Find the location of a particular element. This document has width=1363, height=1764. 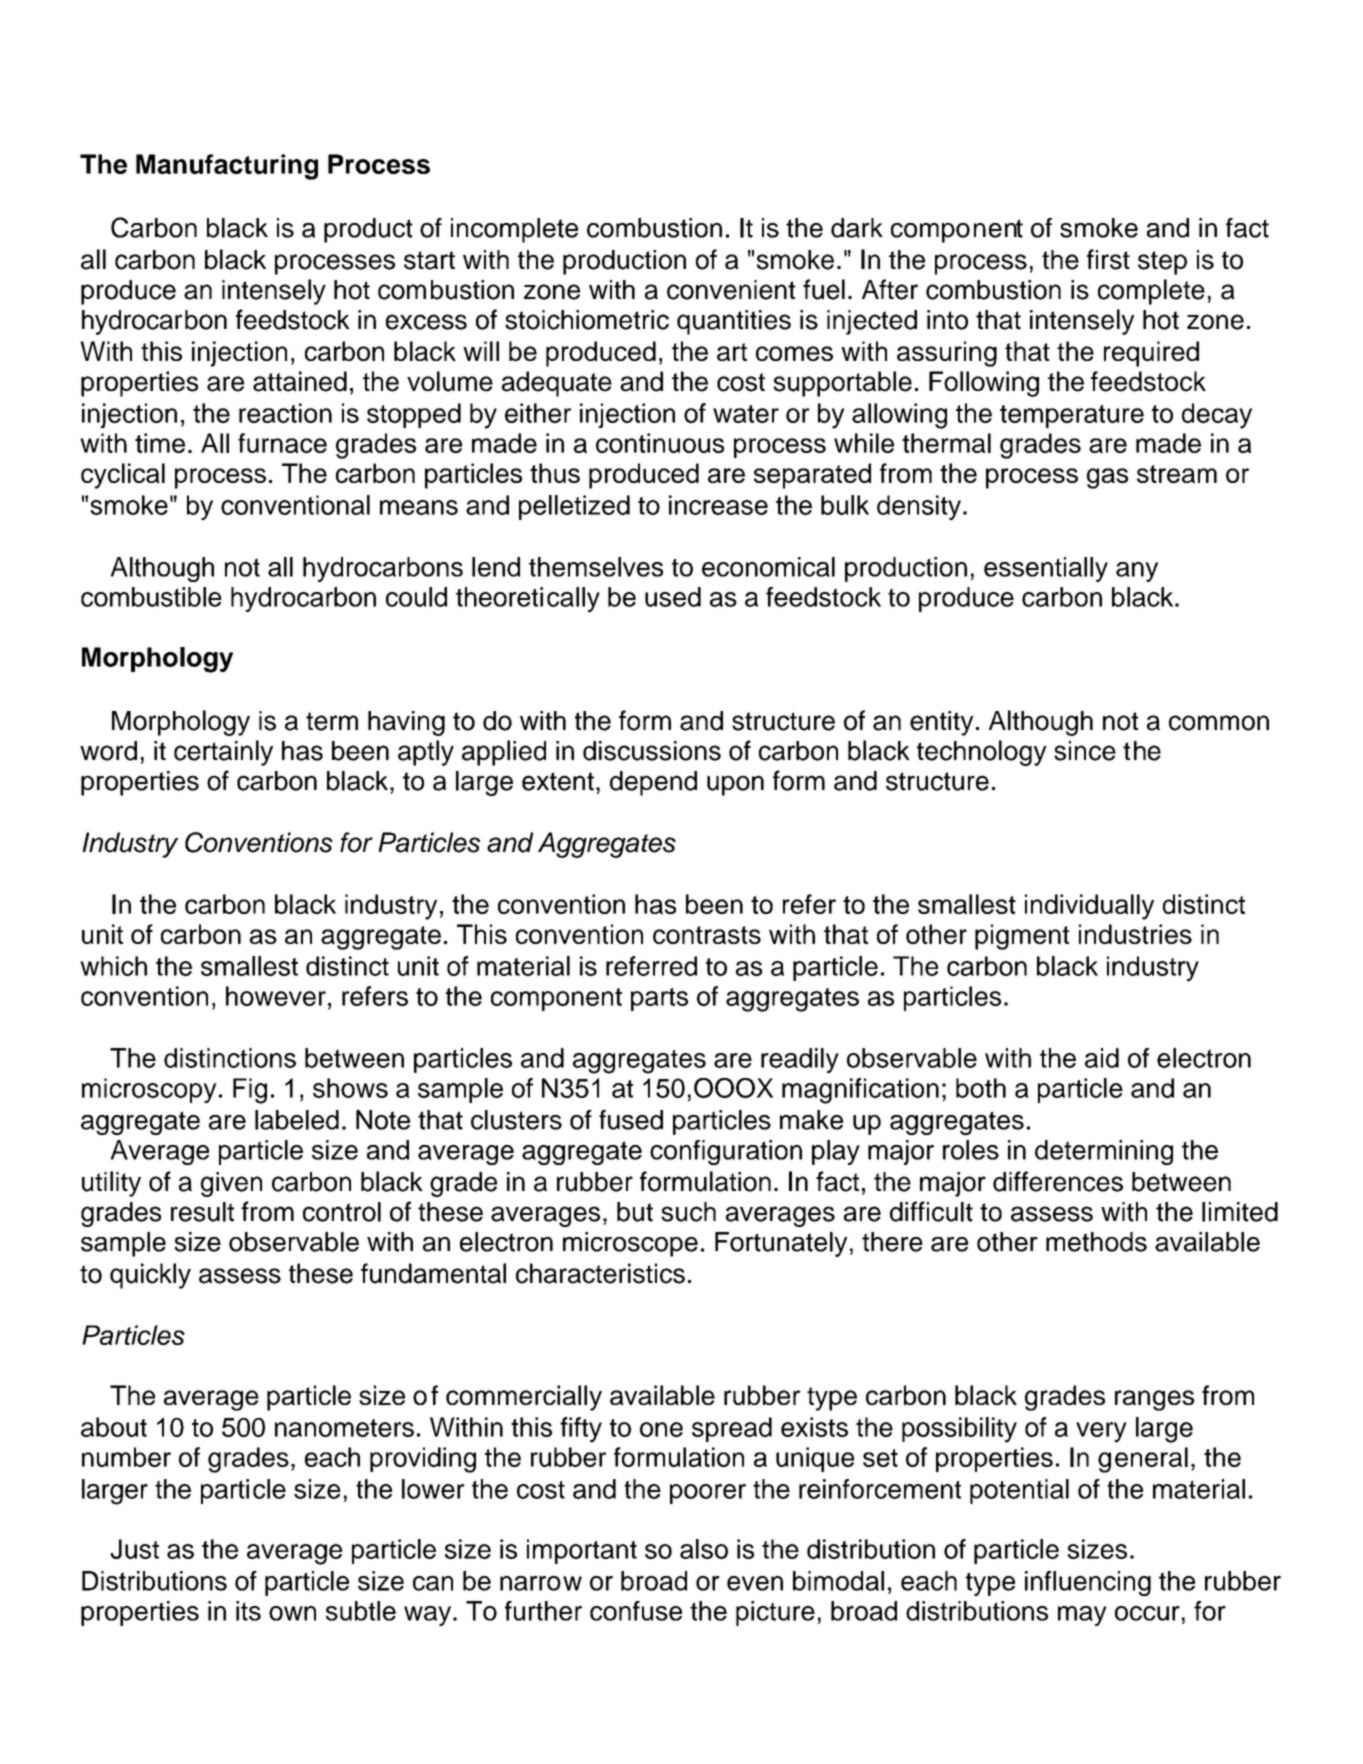

first is located at coordinates (1108, 259).
